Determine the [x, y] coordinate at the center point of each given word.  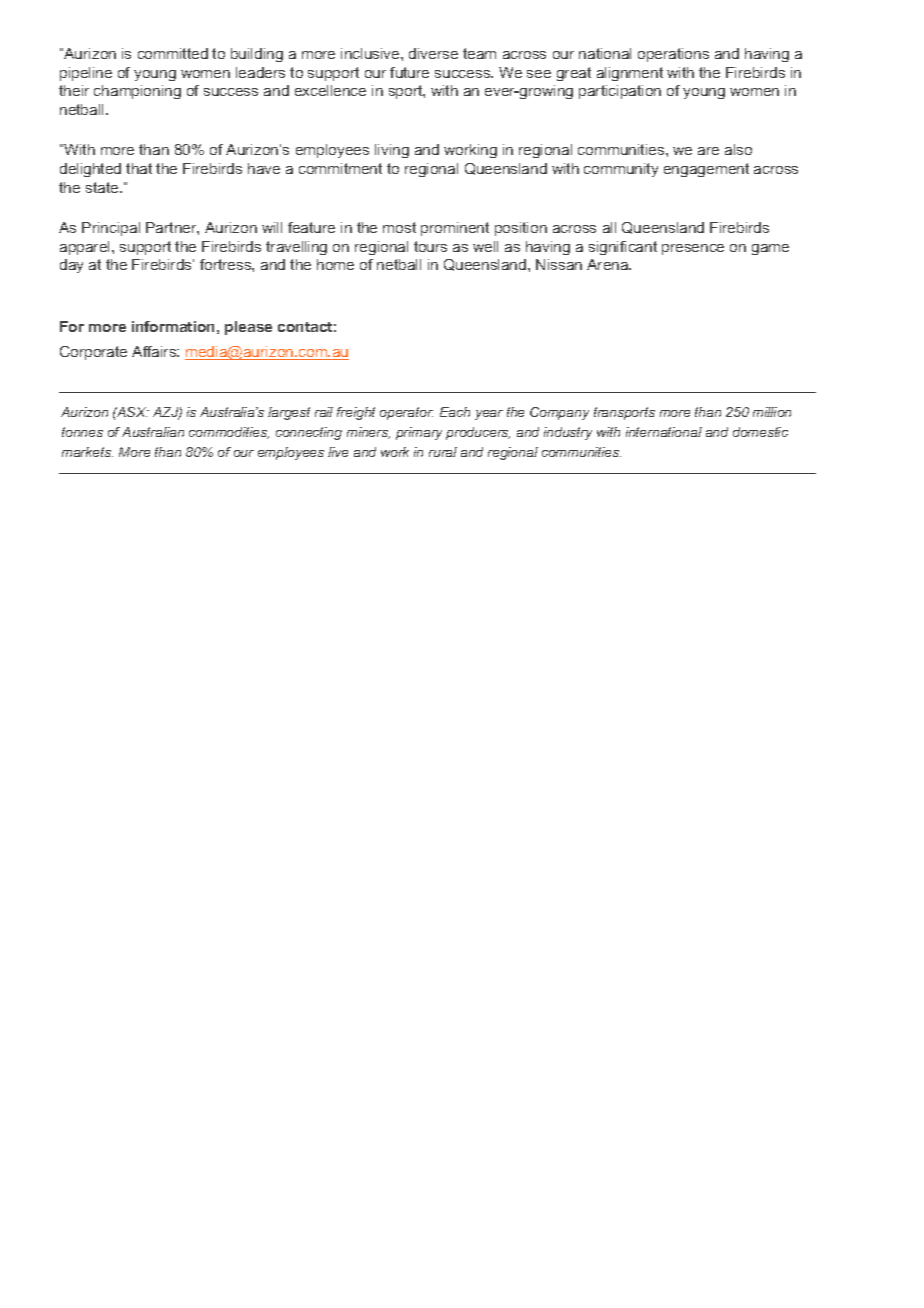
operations [673, 55]
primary [419, 433]
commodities [229, 433]
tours [430, 246]
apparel [86, 248]
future [409, 72]
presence [693, 249]
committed [173, 53]
